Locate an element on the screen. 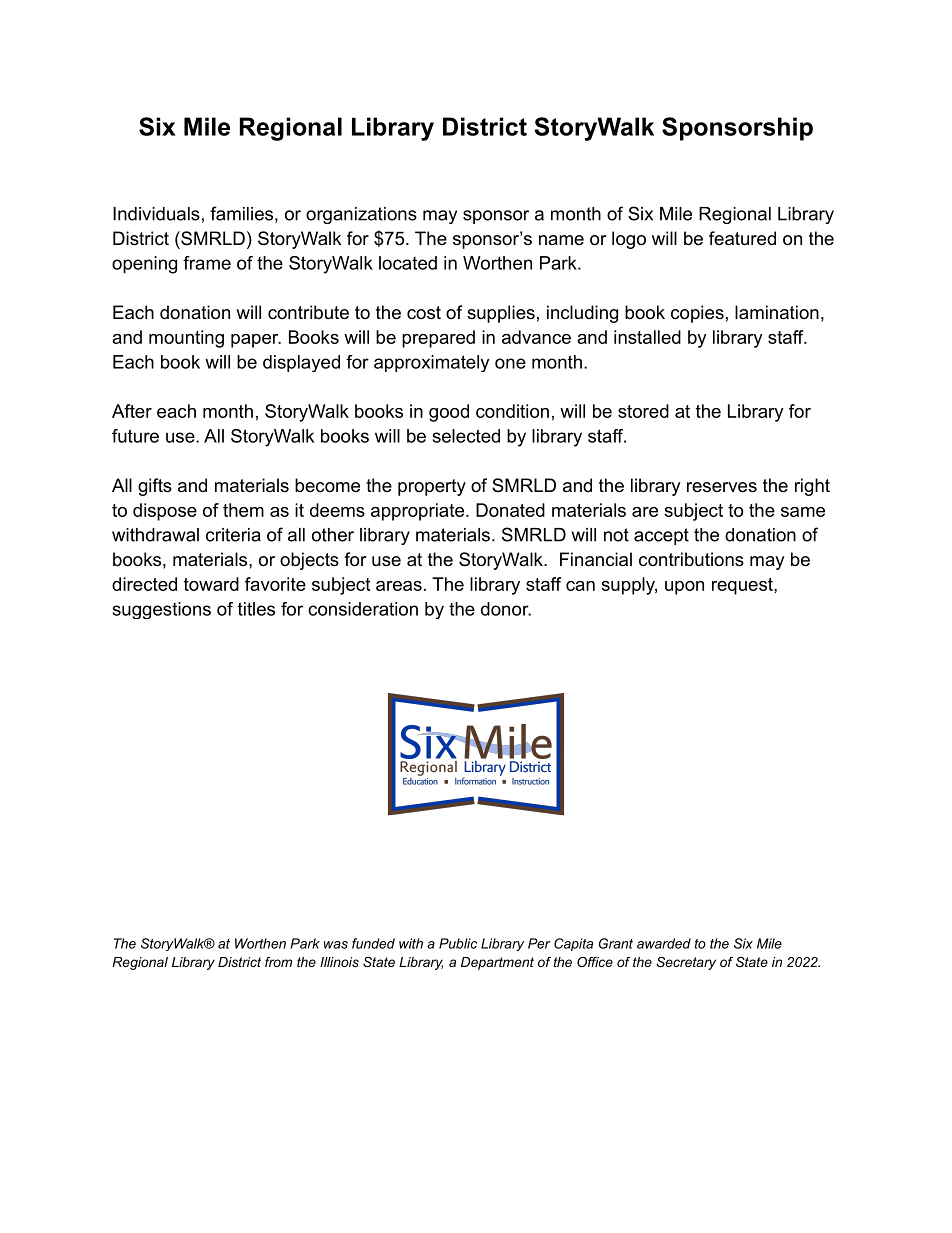  Public is located at coordinates (458, 943).
